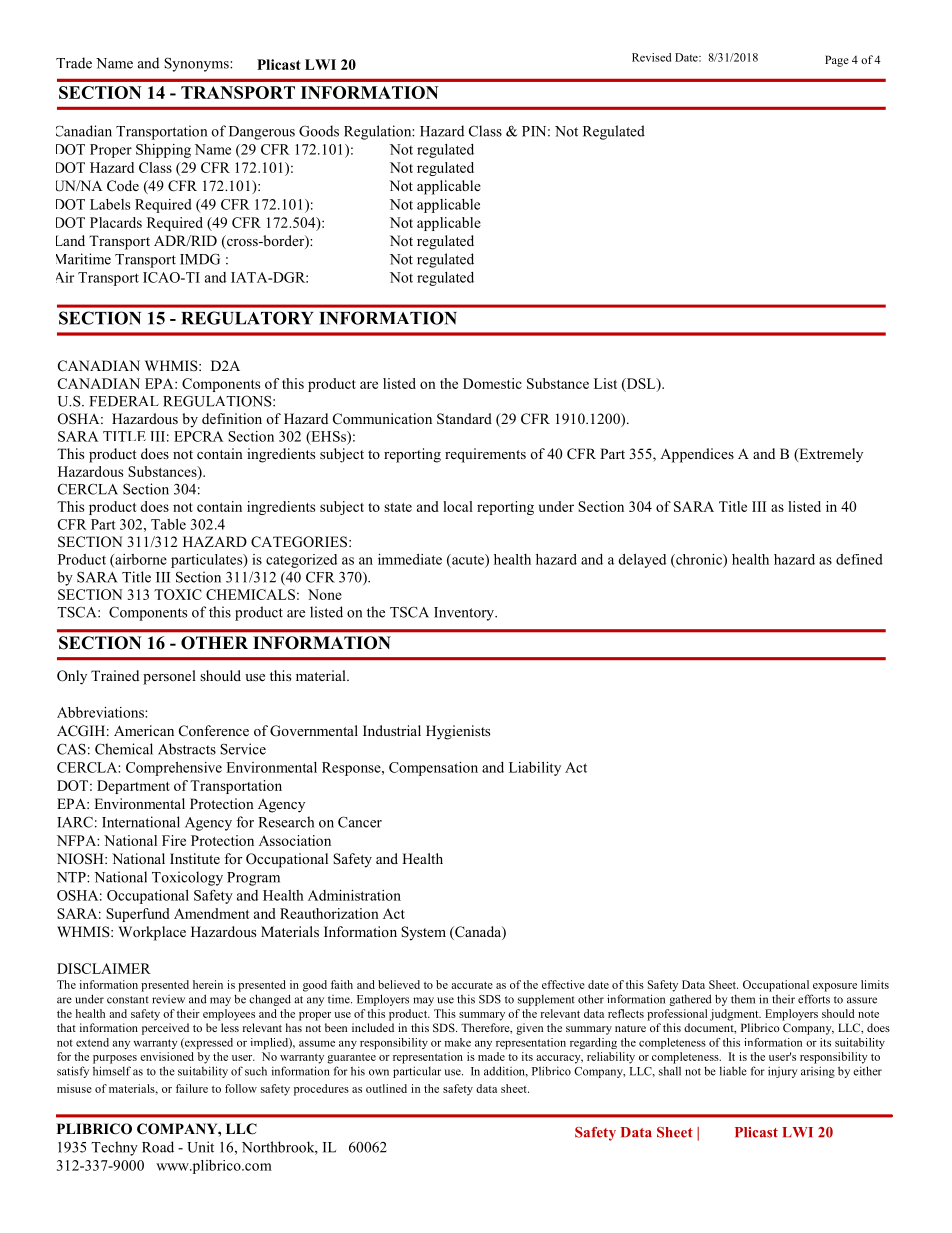  I want to click on Revised, so click(651, 57).
